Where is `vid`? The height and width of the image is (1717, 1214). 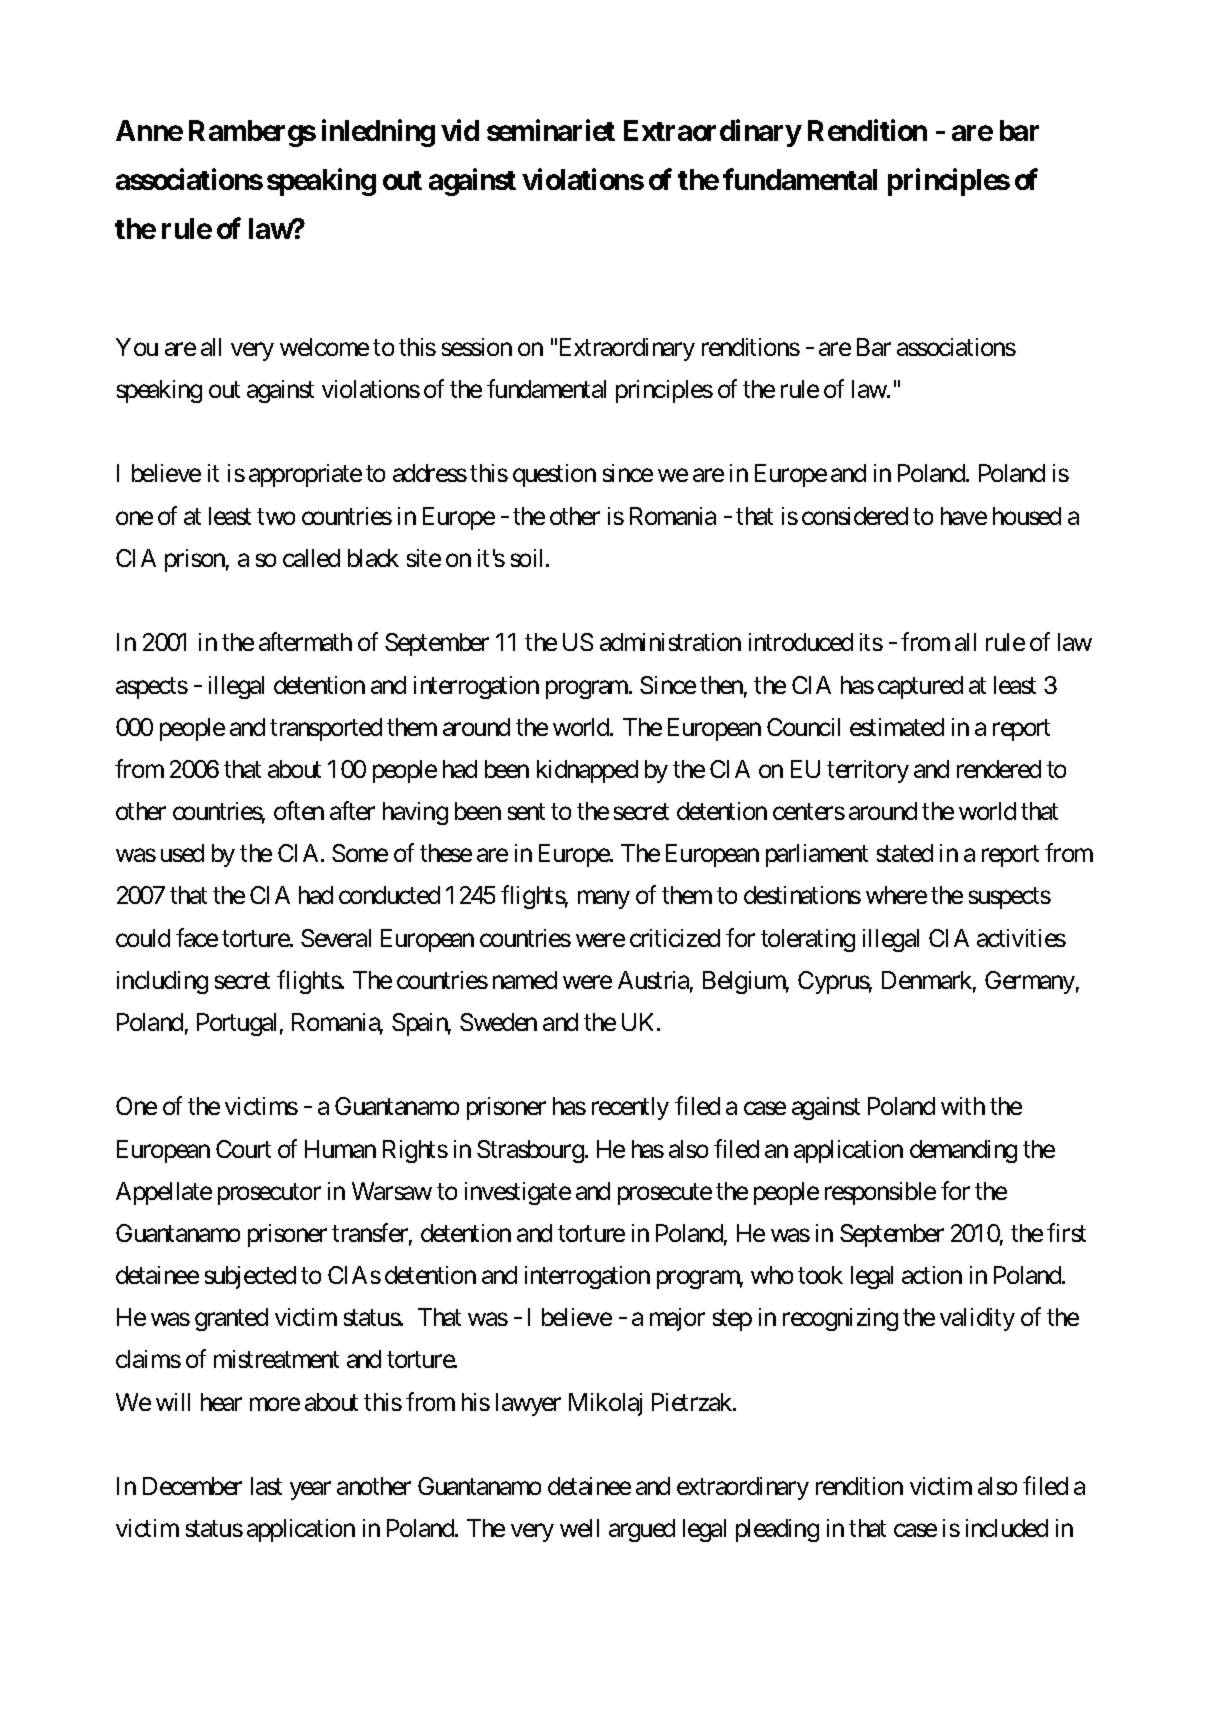 vid is located at coordinates (460, 130).
